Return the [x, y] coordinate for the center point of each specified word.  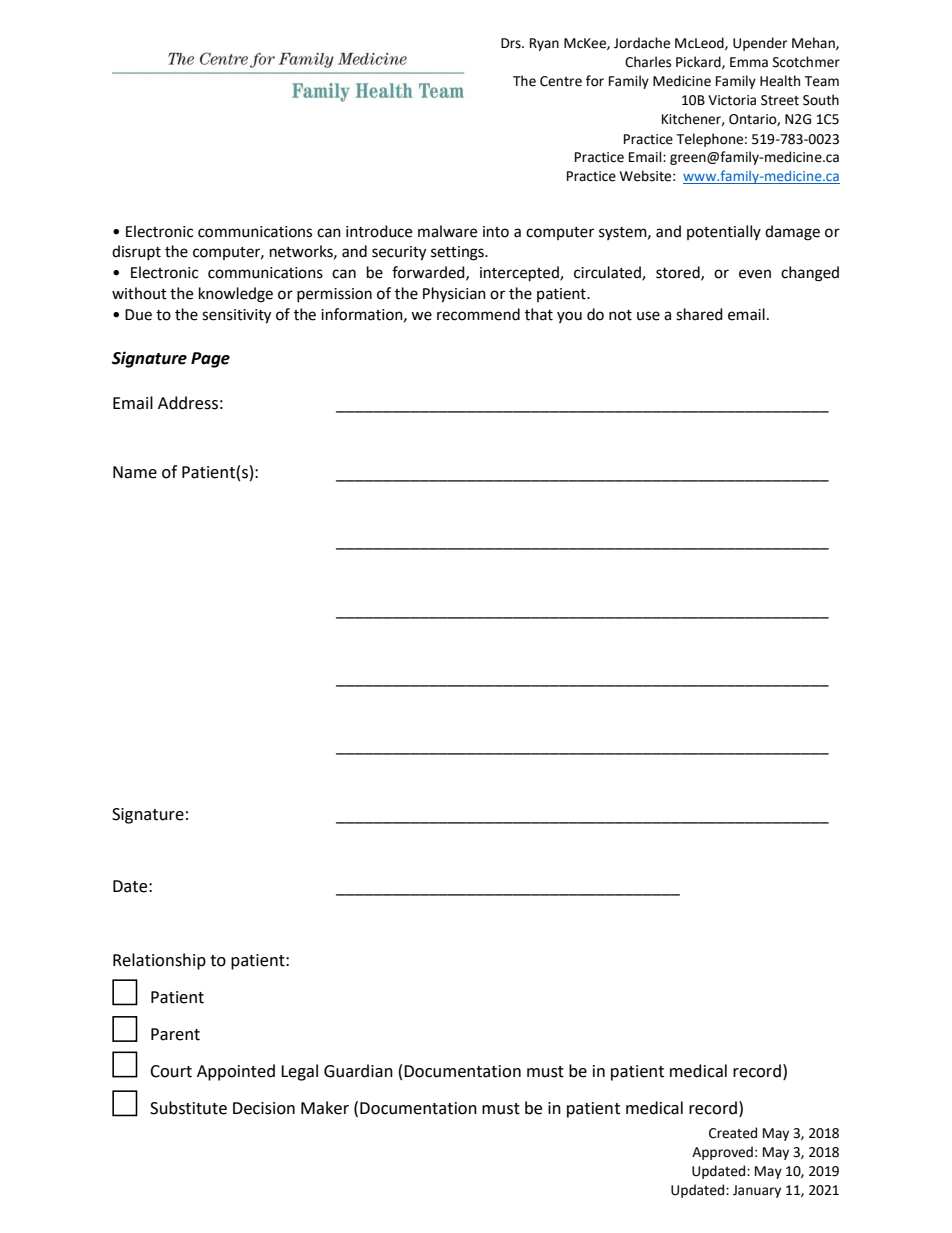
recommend [478, 314]
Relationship [159, 961]
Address [188, 403]
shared [699, 314]
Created [733, 1133]
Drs [512, 43]
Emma [749, 62]
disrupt [136, 252]
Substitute [188, 1108]
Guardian [358, 1071]
